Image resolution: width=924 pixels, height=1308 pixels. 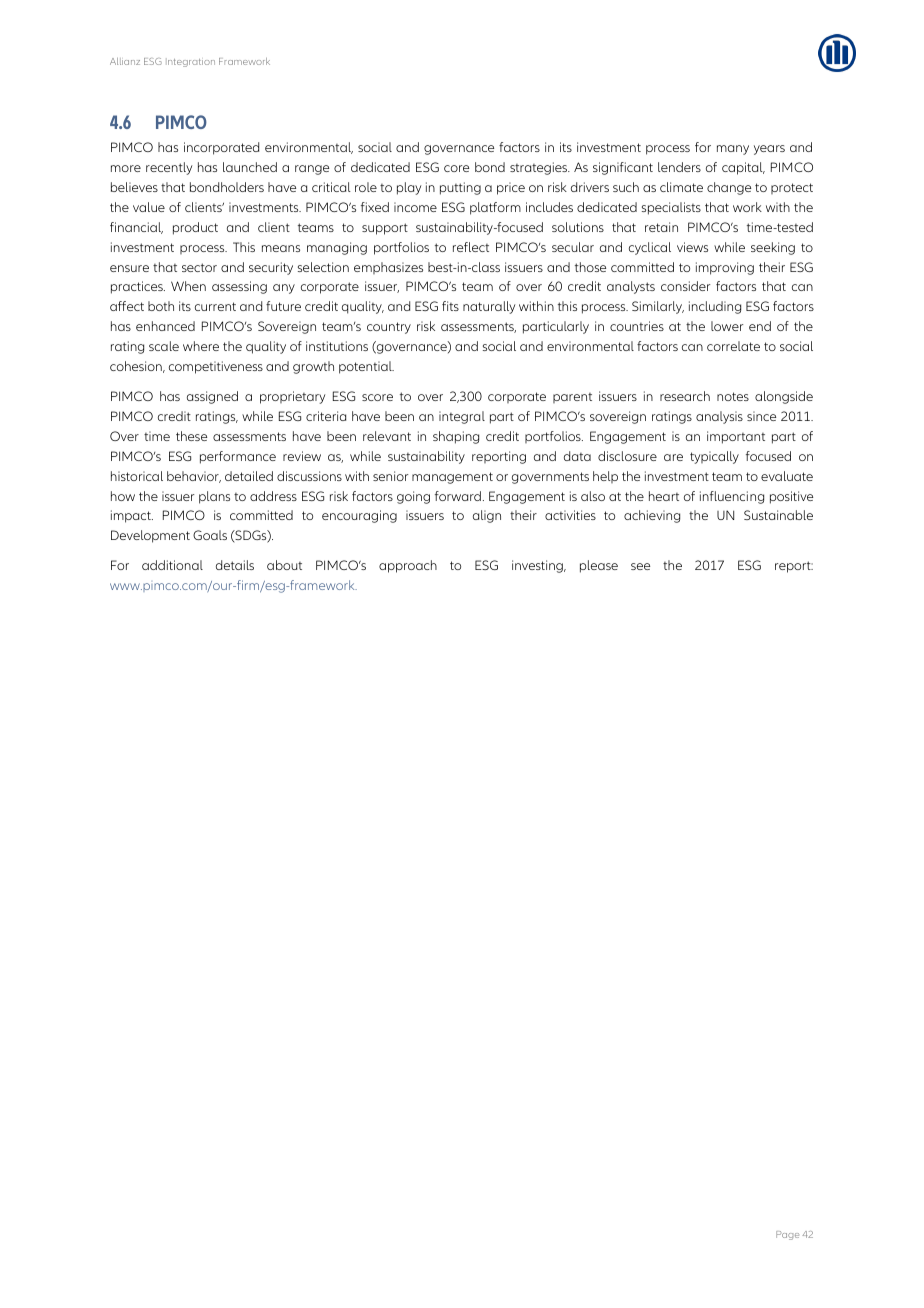 I want to click on please, so click(x=599, y=566).
